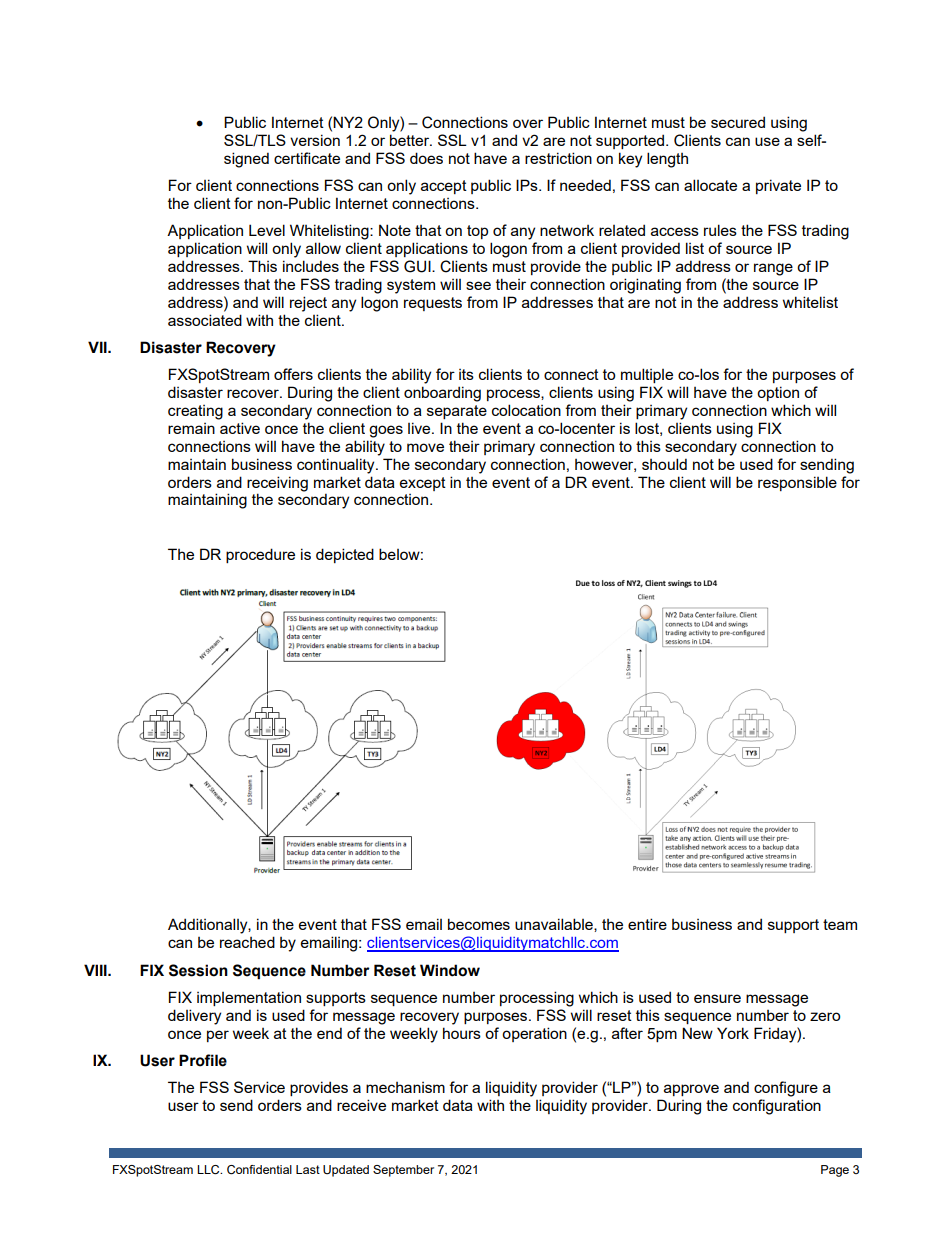 This page has width=952, height=1233. I want to click on version, so click(315, 140).
